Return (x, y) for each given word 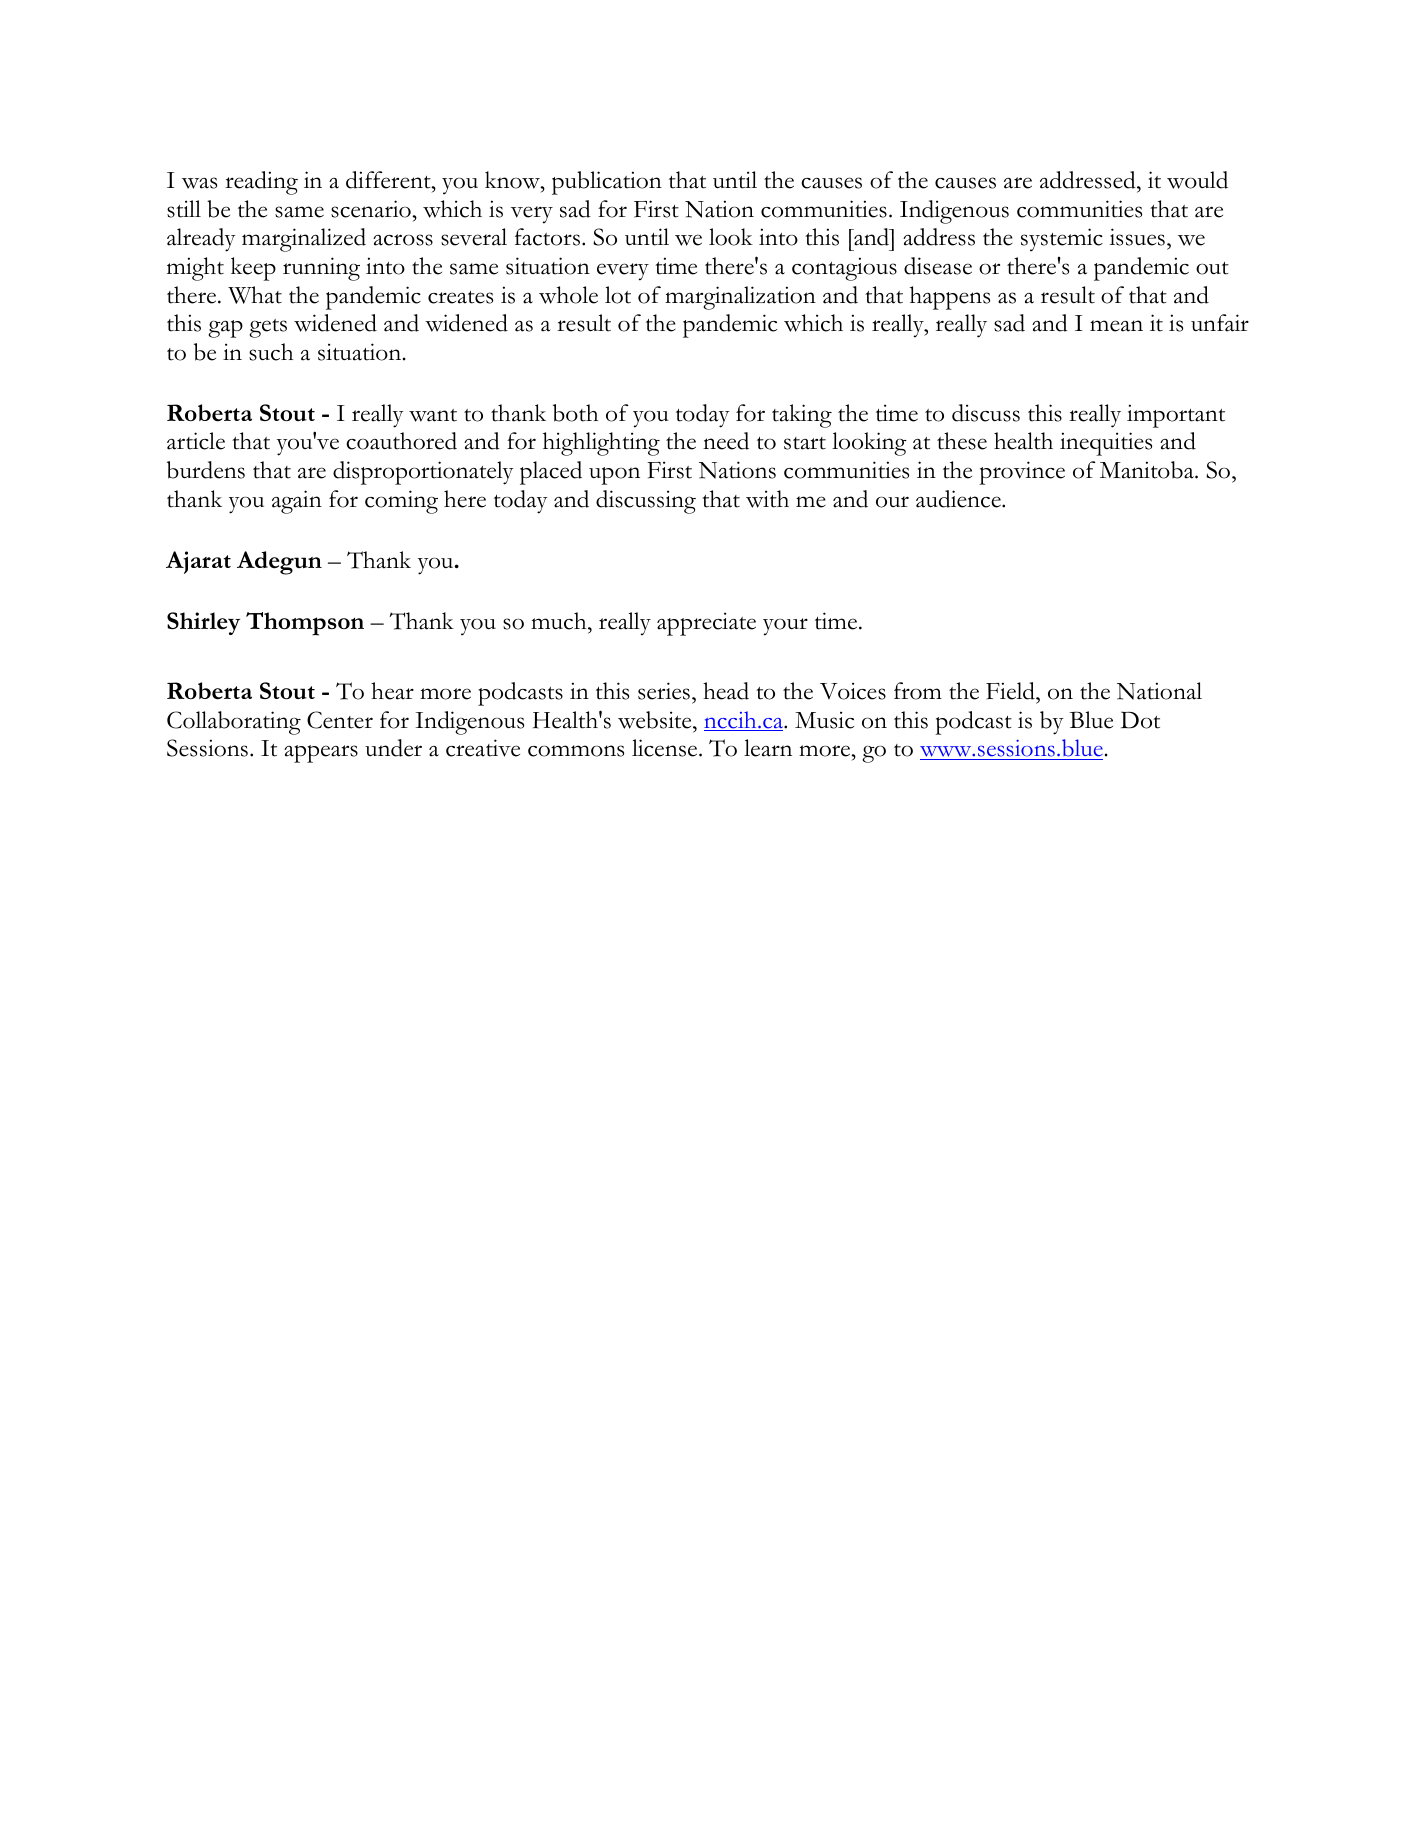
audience (959, 499)
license (666, 748)
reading (261, 183)
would (1197, 180)
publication (607, 183)
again (297, 502)
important (1176, 416)
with (767, 499)
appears (321, 754)
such (271, 352)
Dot (1140, 720)
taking (802, 416)
